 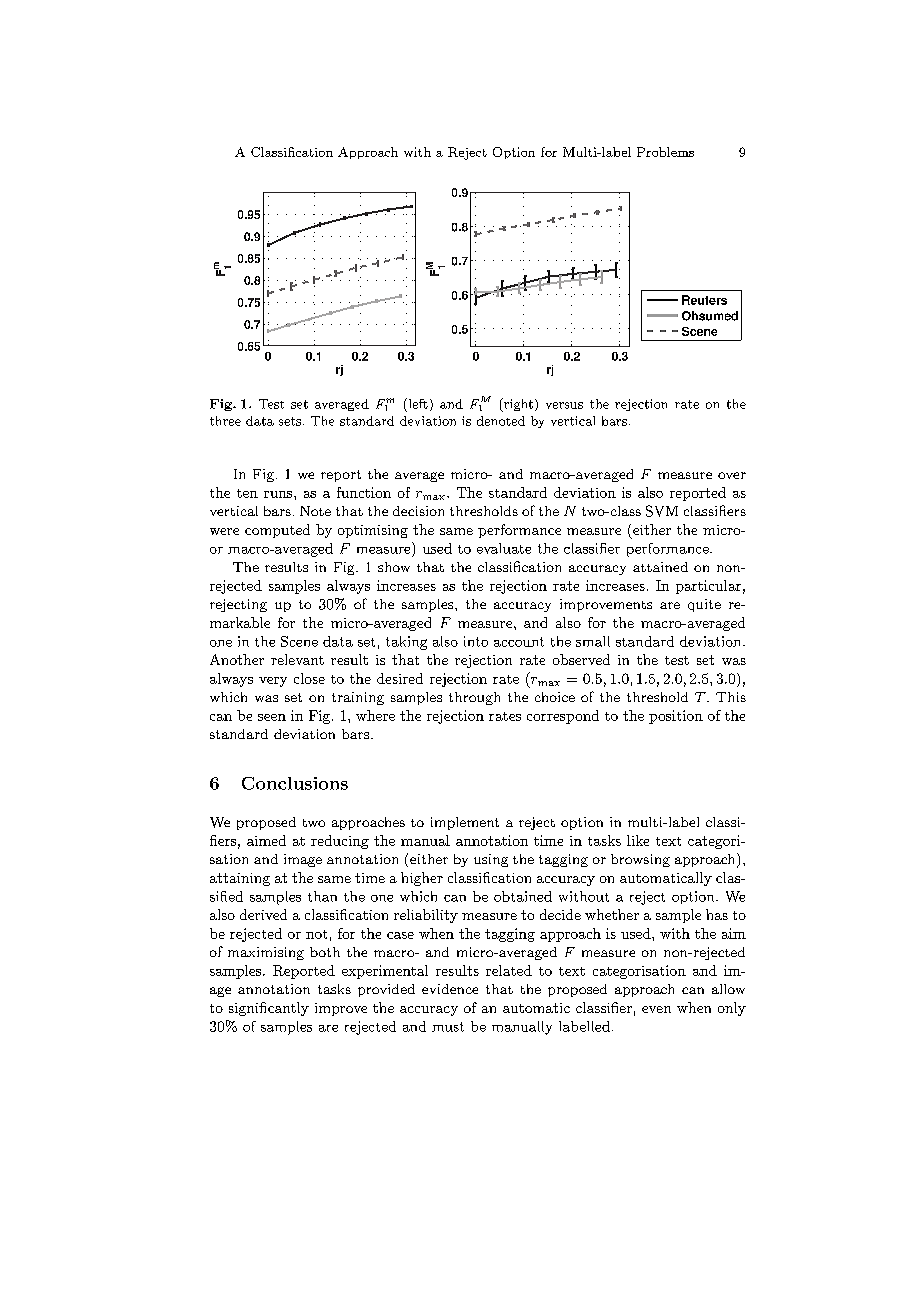 I want to click on sets, so click(x=290, y=421).
